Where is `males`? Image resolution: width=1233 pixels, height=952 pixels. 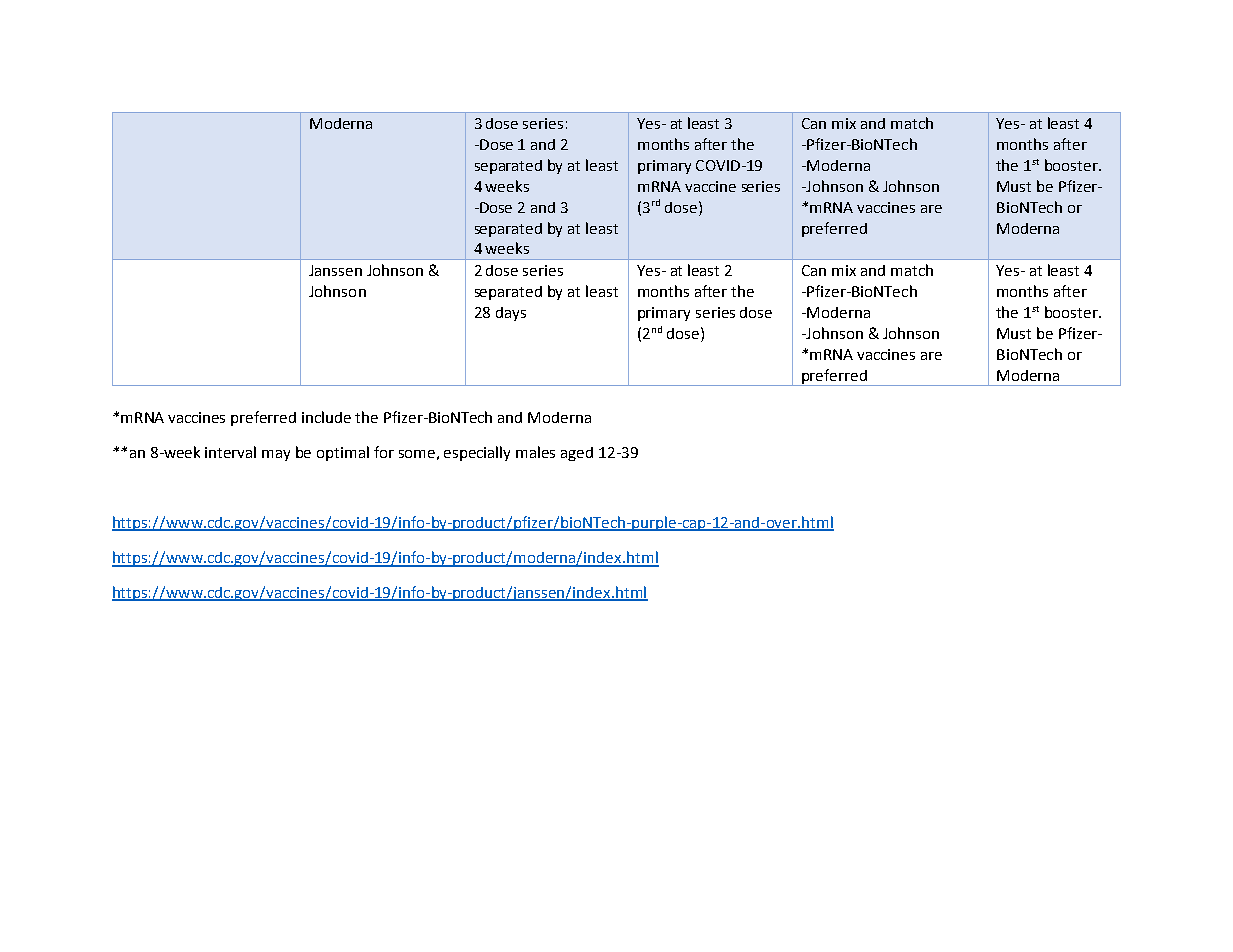 males is located at coordinates (535, 452).
